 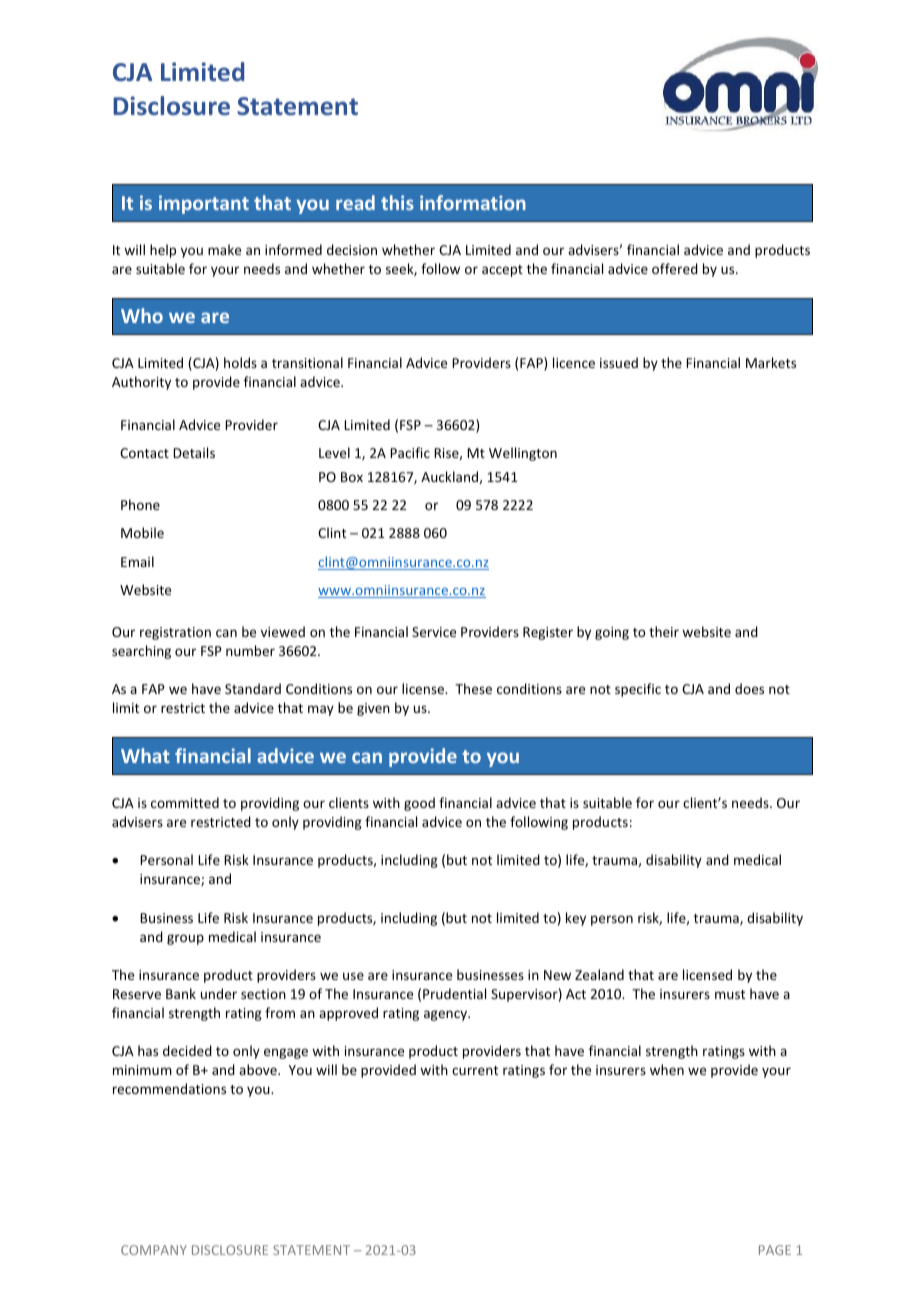 What do you see at coordinates (771, 362) in the page?
I see `Markets` at bounding box center [771, 362].
